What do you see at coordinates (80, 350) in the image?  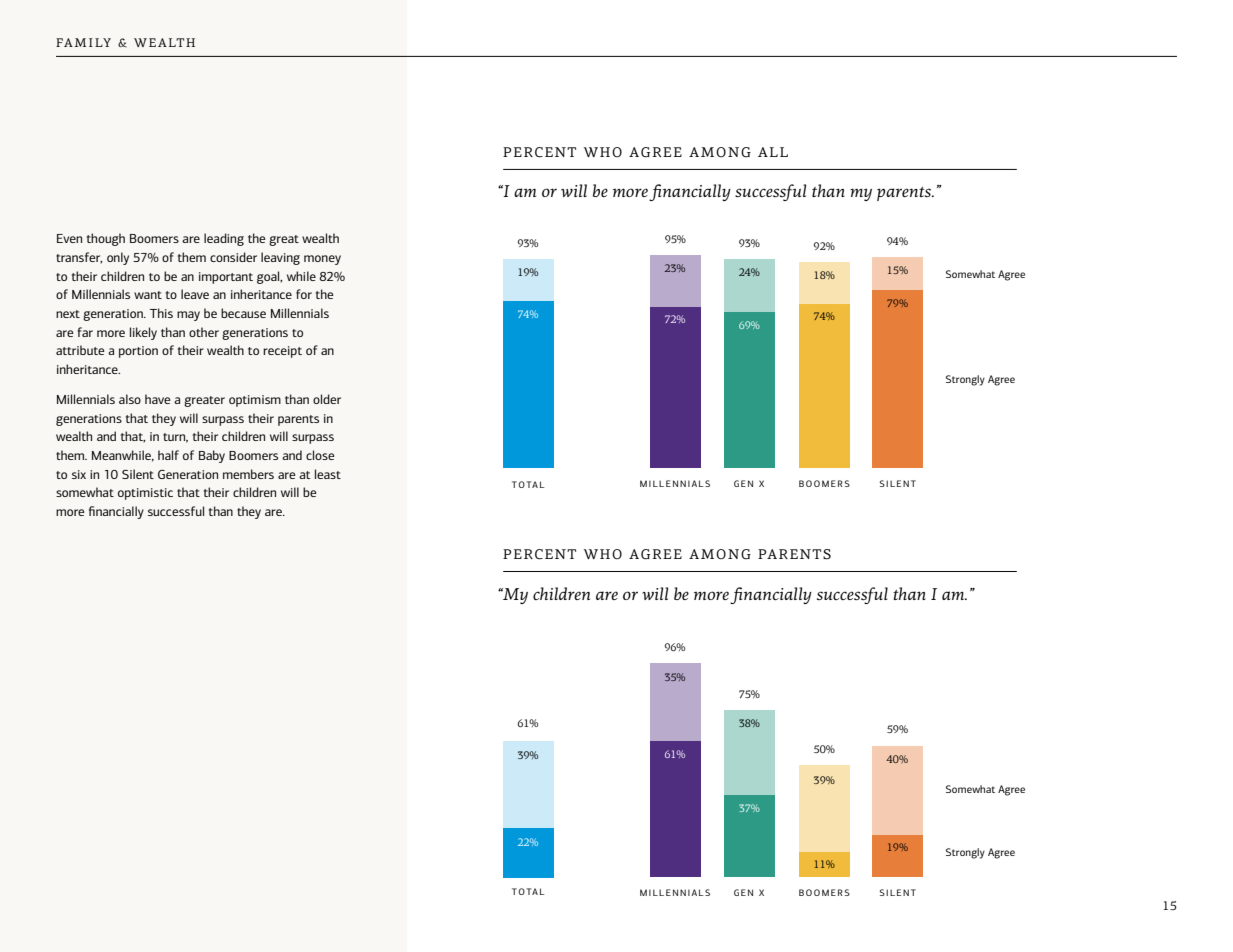 I see `attribute` at bounding box center [80, 350].
